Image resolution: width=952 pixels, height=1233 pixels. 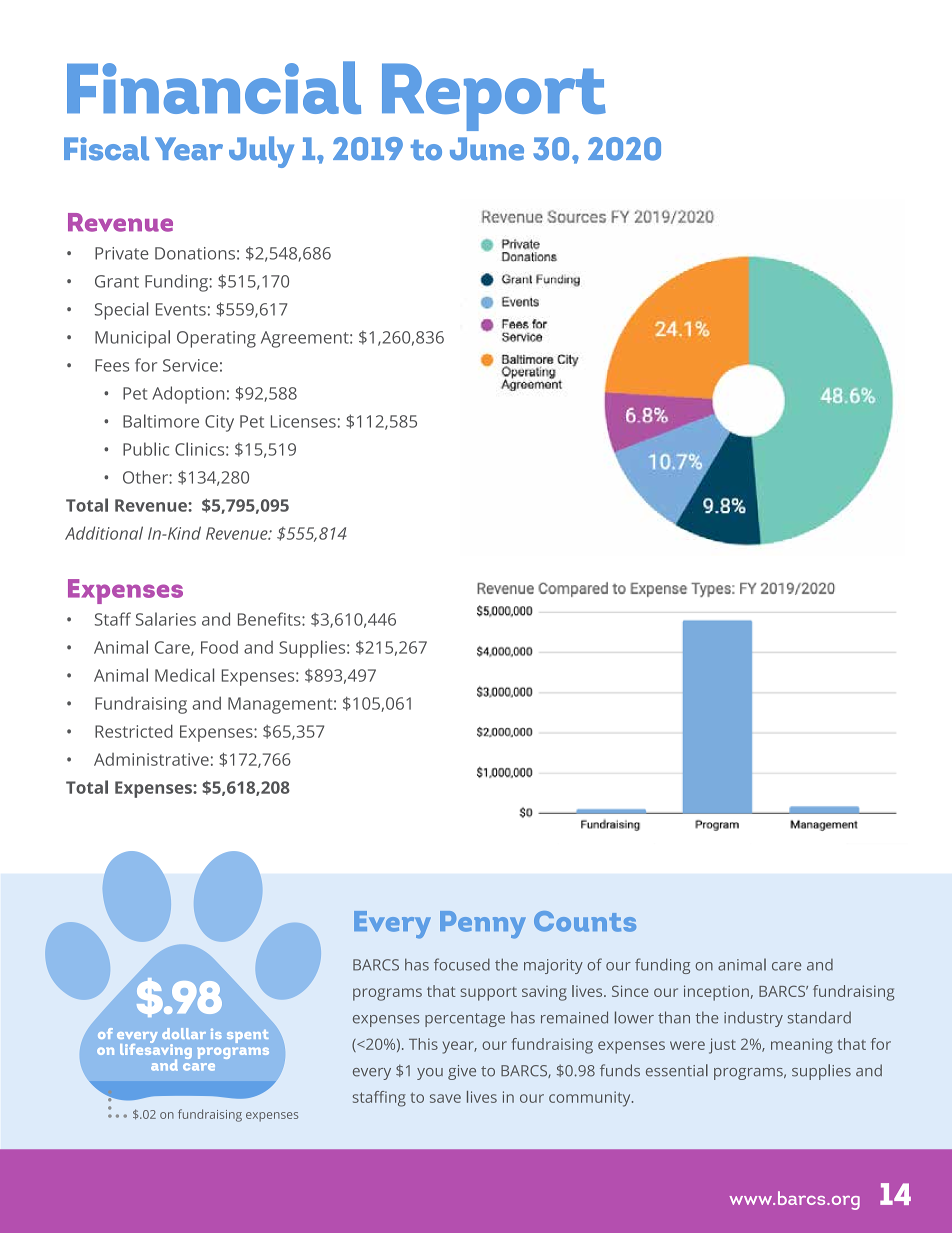 What do you see at coordinates (184, 1033) in the image?
I see `dollar` at bounding box center [184, 1033].
